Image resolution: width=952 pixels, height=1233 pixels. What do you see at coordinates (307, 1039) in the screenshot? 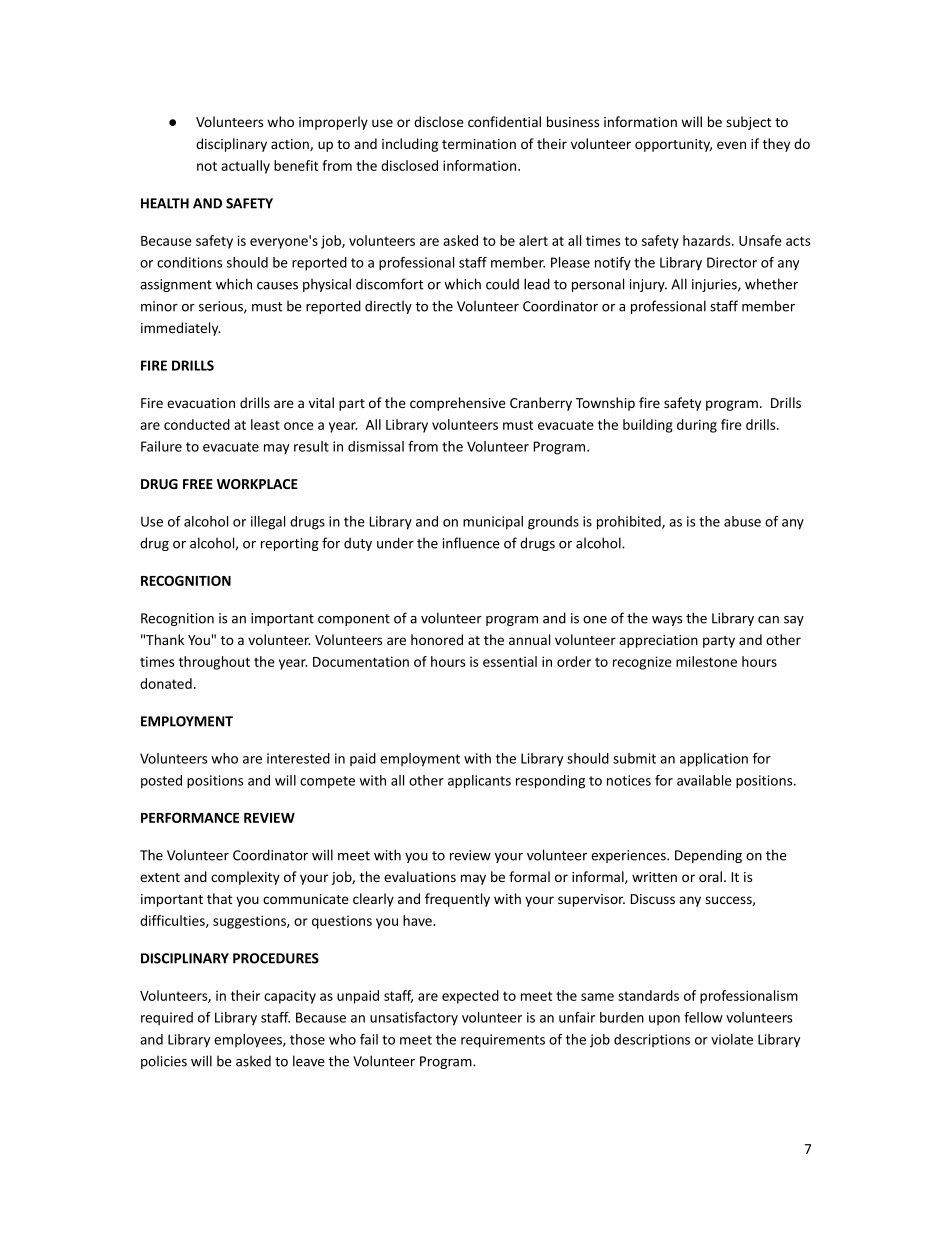
I see `those` at bounding box center [307, 1039].
